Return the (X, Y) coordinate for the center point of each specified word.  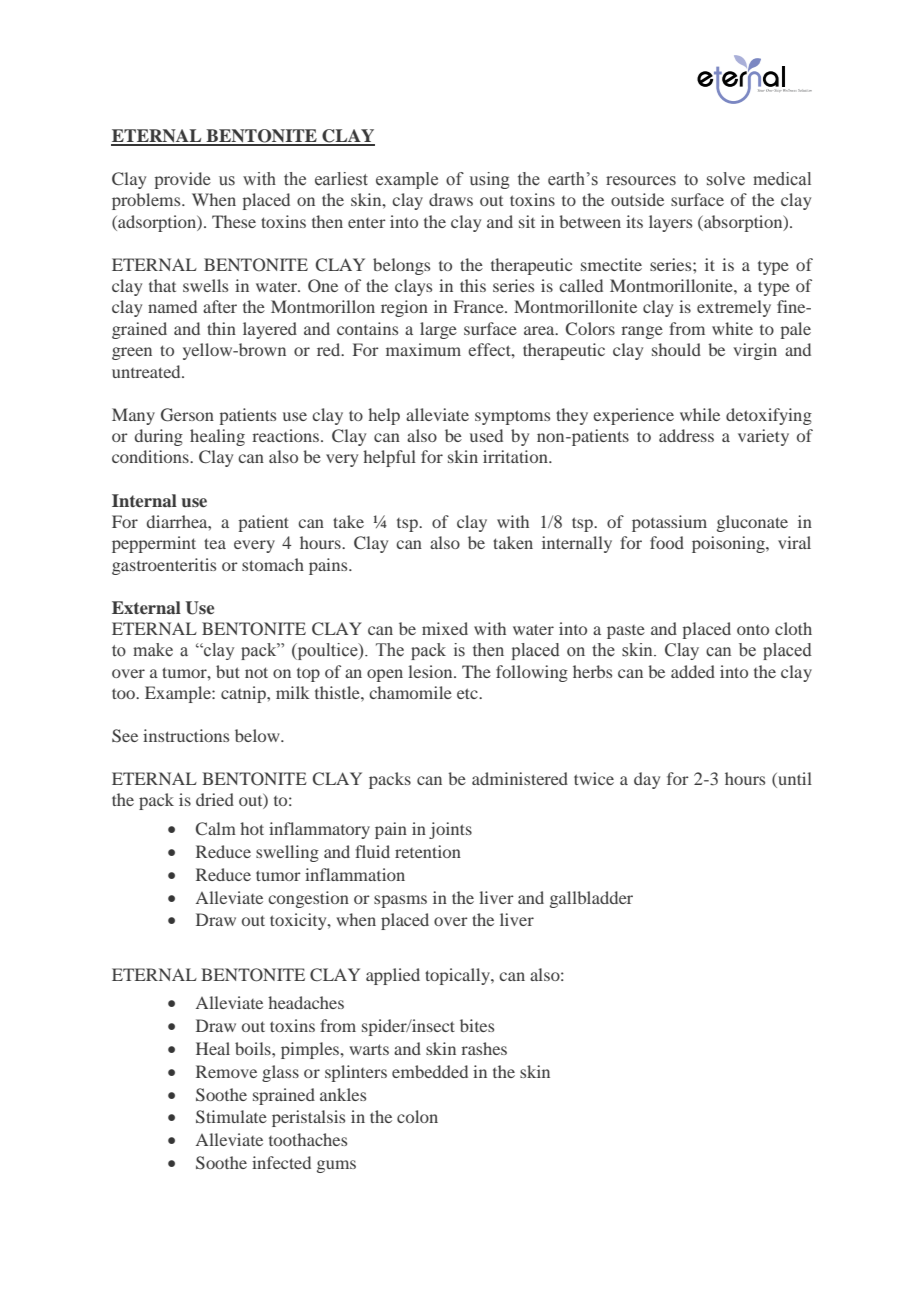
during (159, 437)
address (686, 435)
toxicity (299, 921)
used (486, 435)
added (693, 671)
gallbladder (591, 899)
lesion (431, 671)
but (228, 671)
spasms (400, 901)
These (234, 221)
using (490, 180)
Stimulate (231, 1117)
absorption (743, 223)
